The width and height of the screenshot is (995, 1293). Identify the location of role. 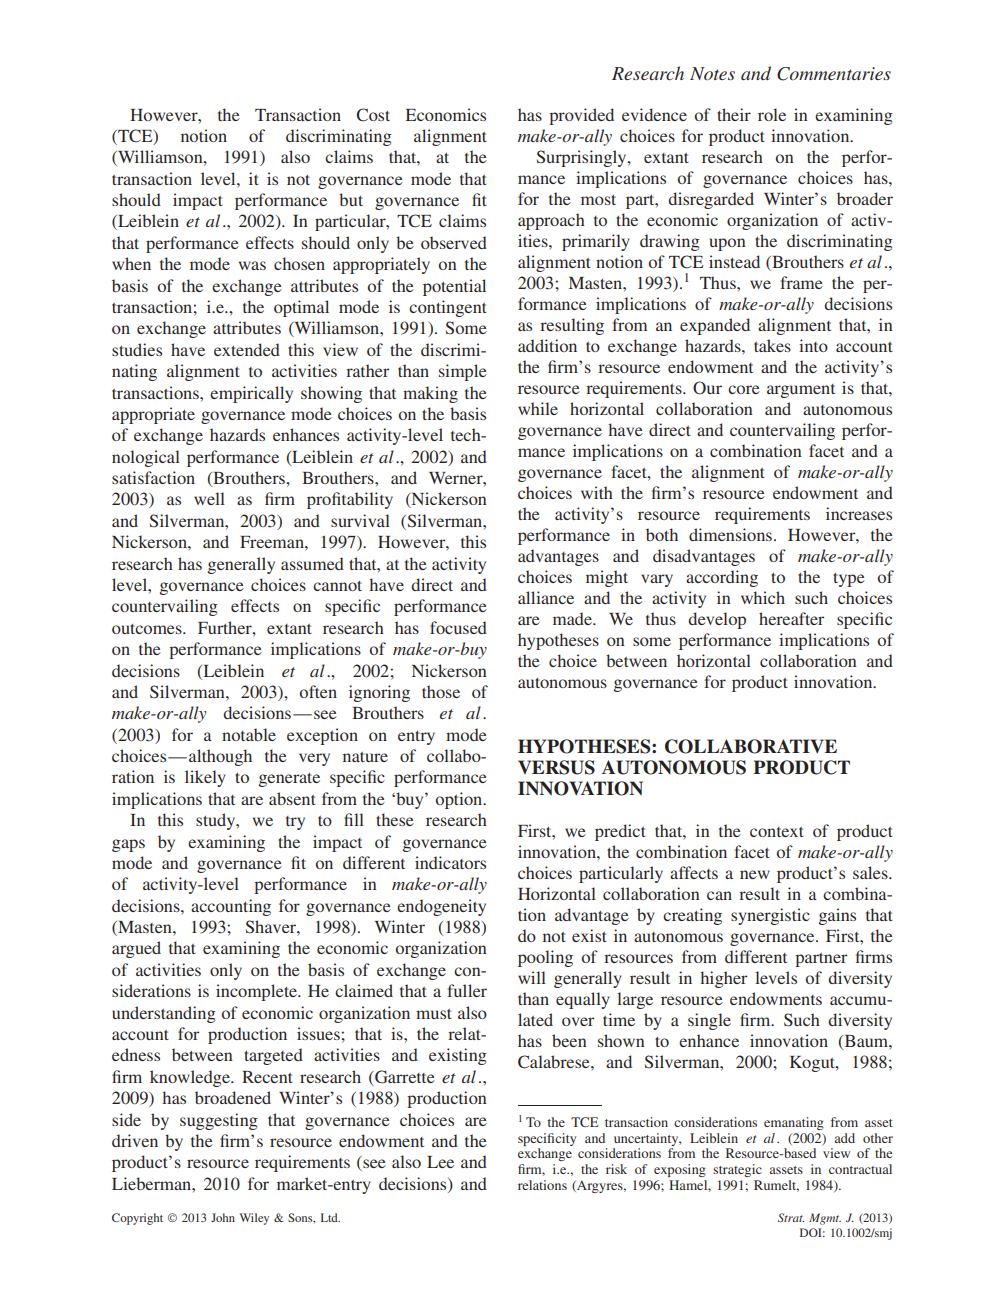
(772, 114).
